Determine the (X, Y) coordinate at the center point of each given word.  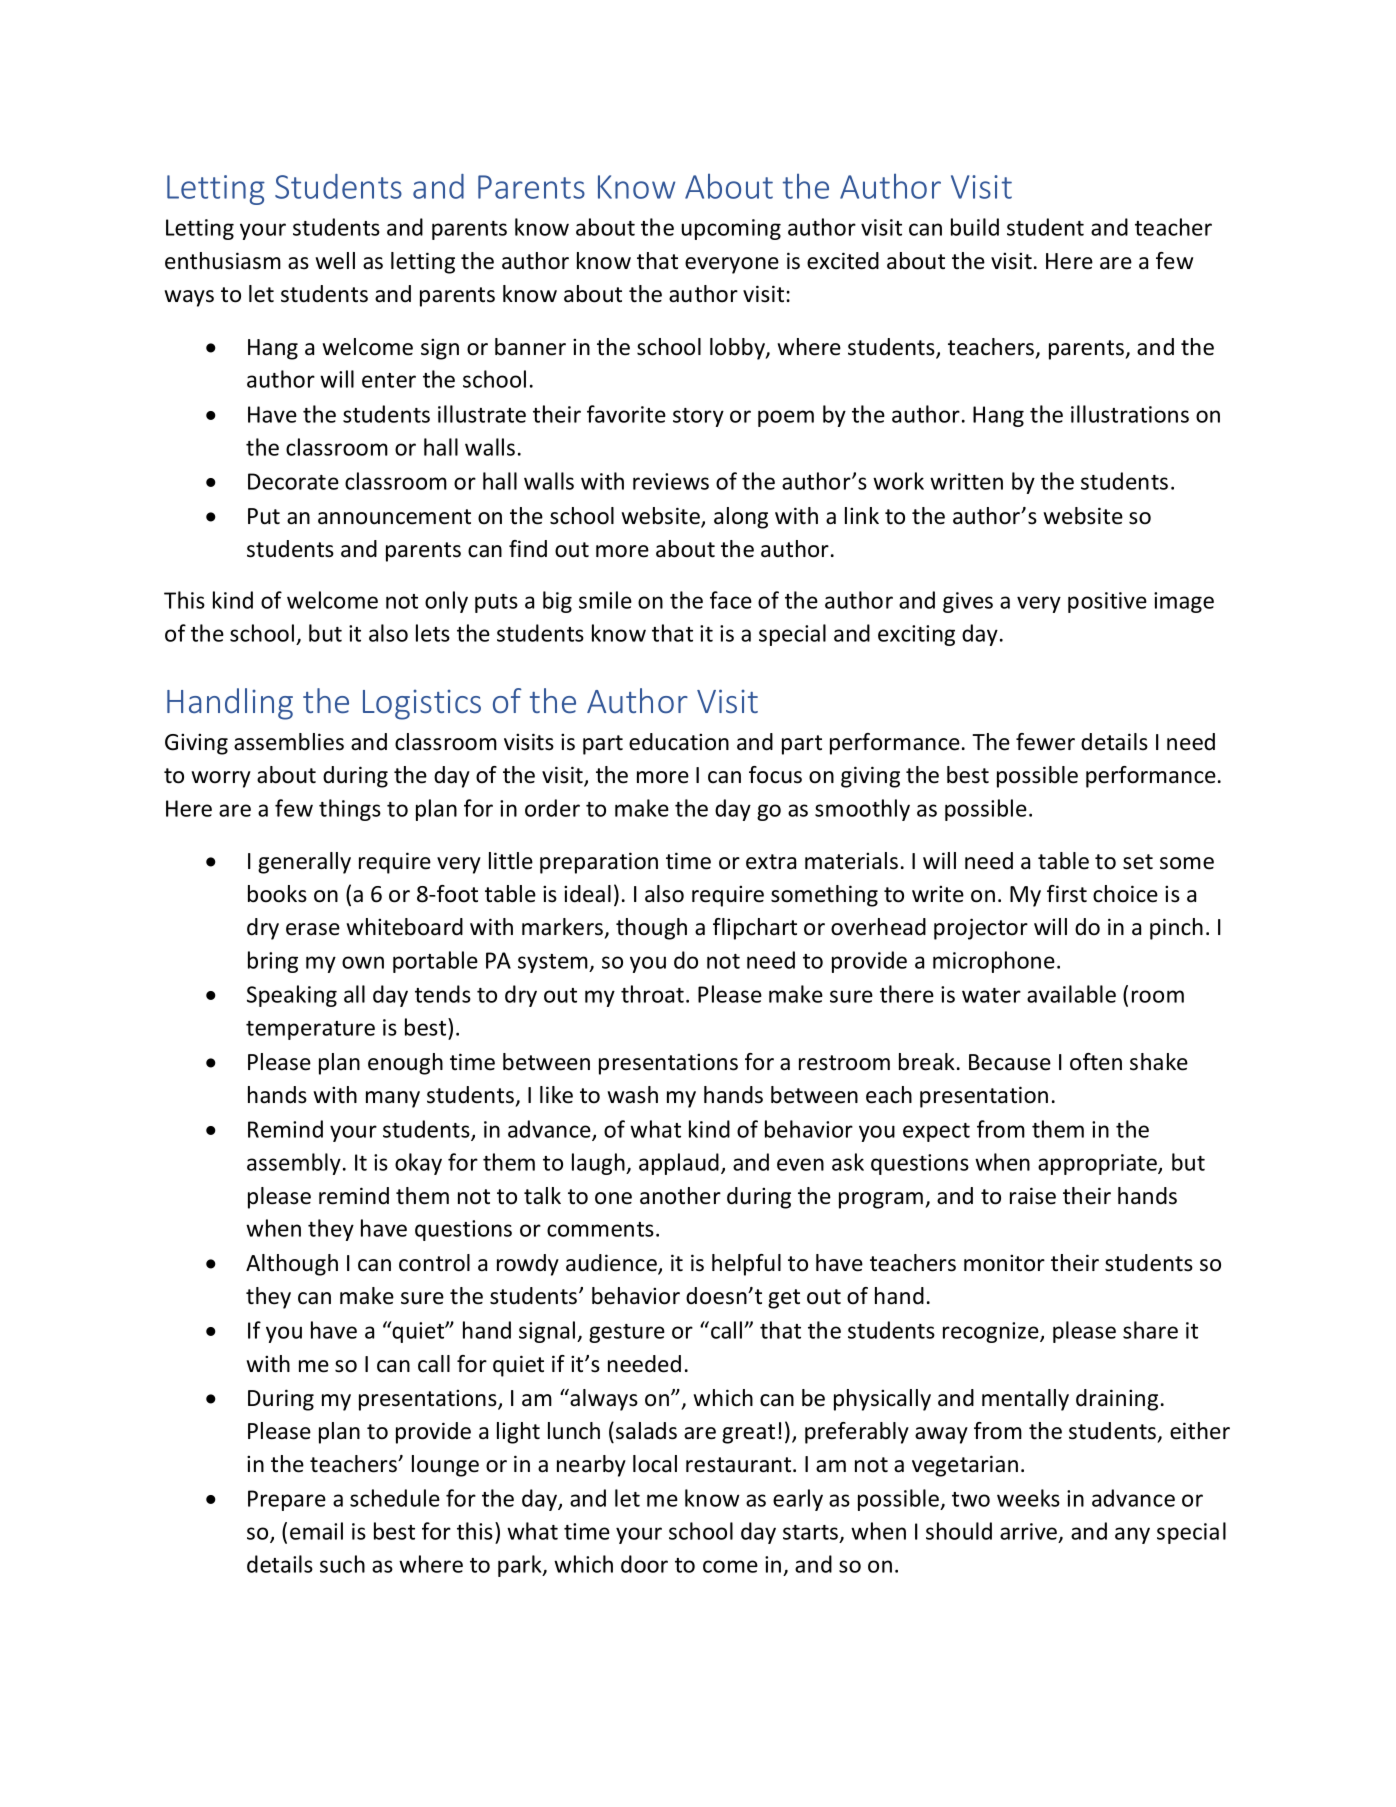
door (644, 1564)
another (680, 1196)
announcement (394, 517)
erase (313, 929)
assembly (294, 1164)
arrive (1030, 1533)
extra (771, 862)
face (731, 600)
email (316, 1531)
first (1067, 894)
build (975, 227)
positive (1107, 602)
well (335, 261)
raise (1033, 1196)
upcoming (731, 229)
